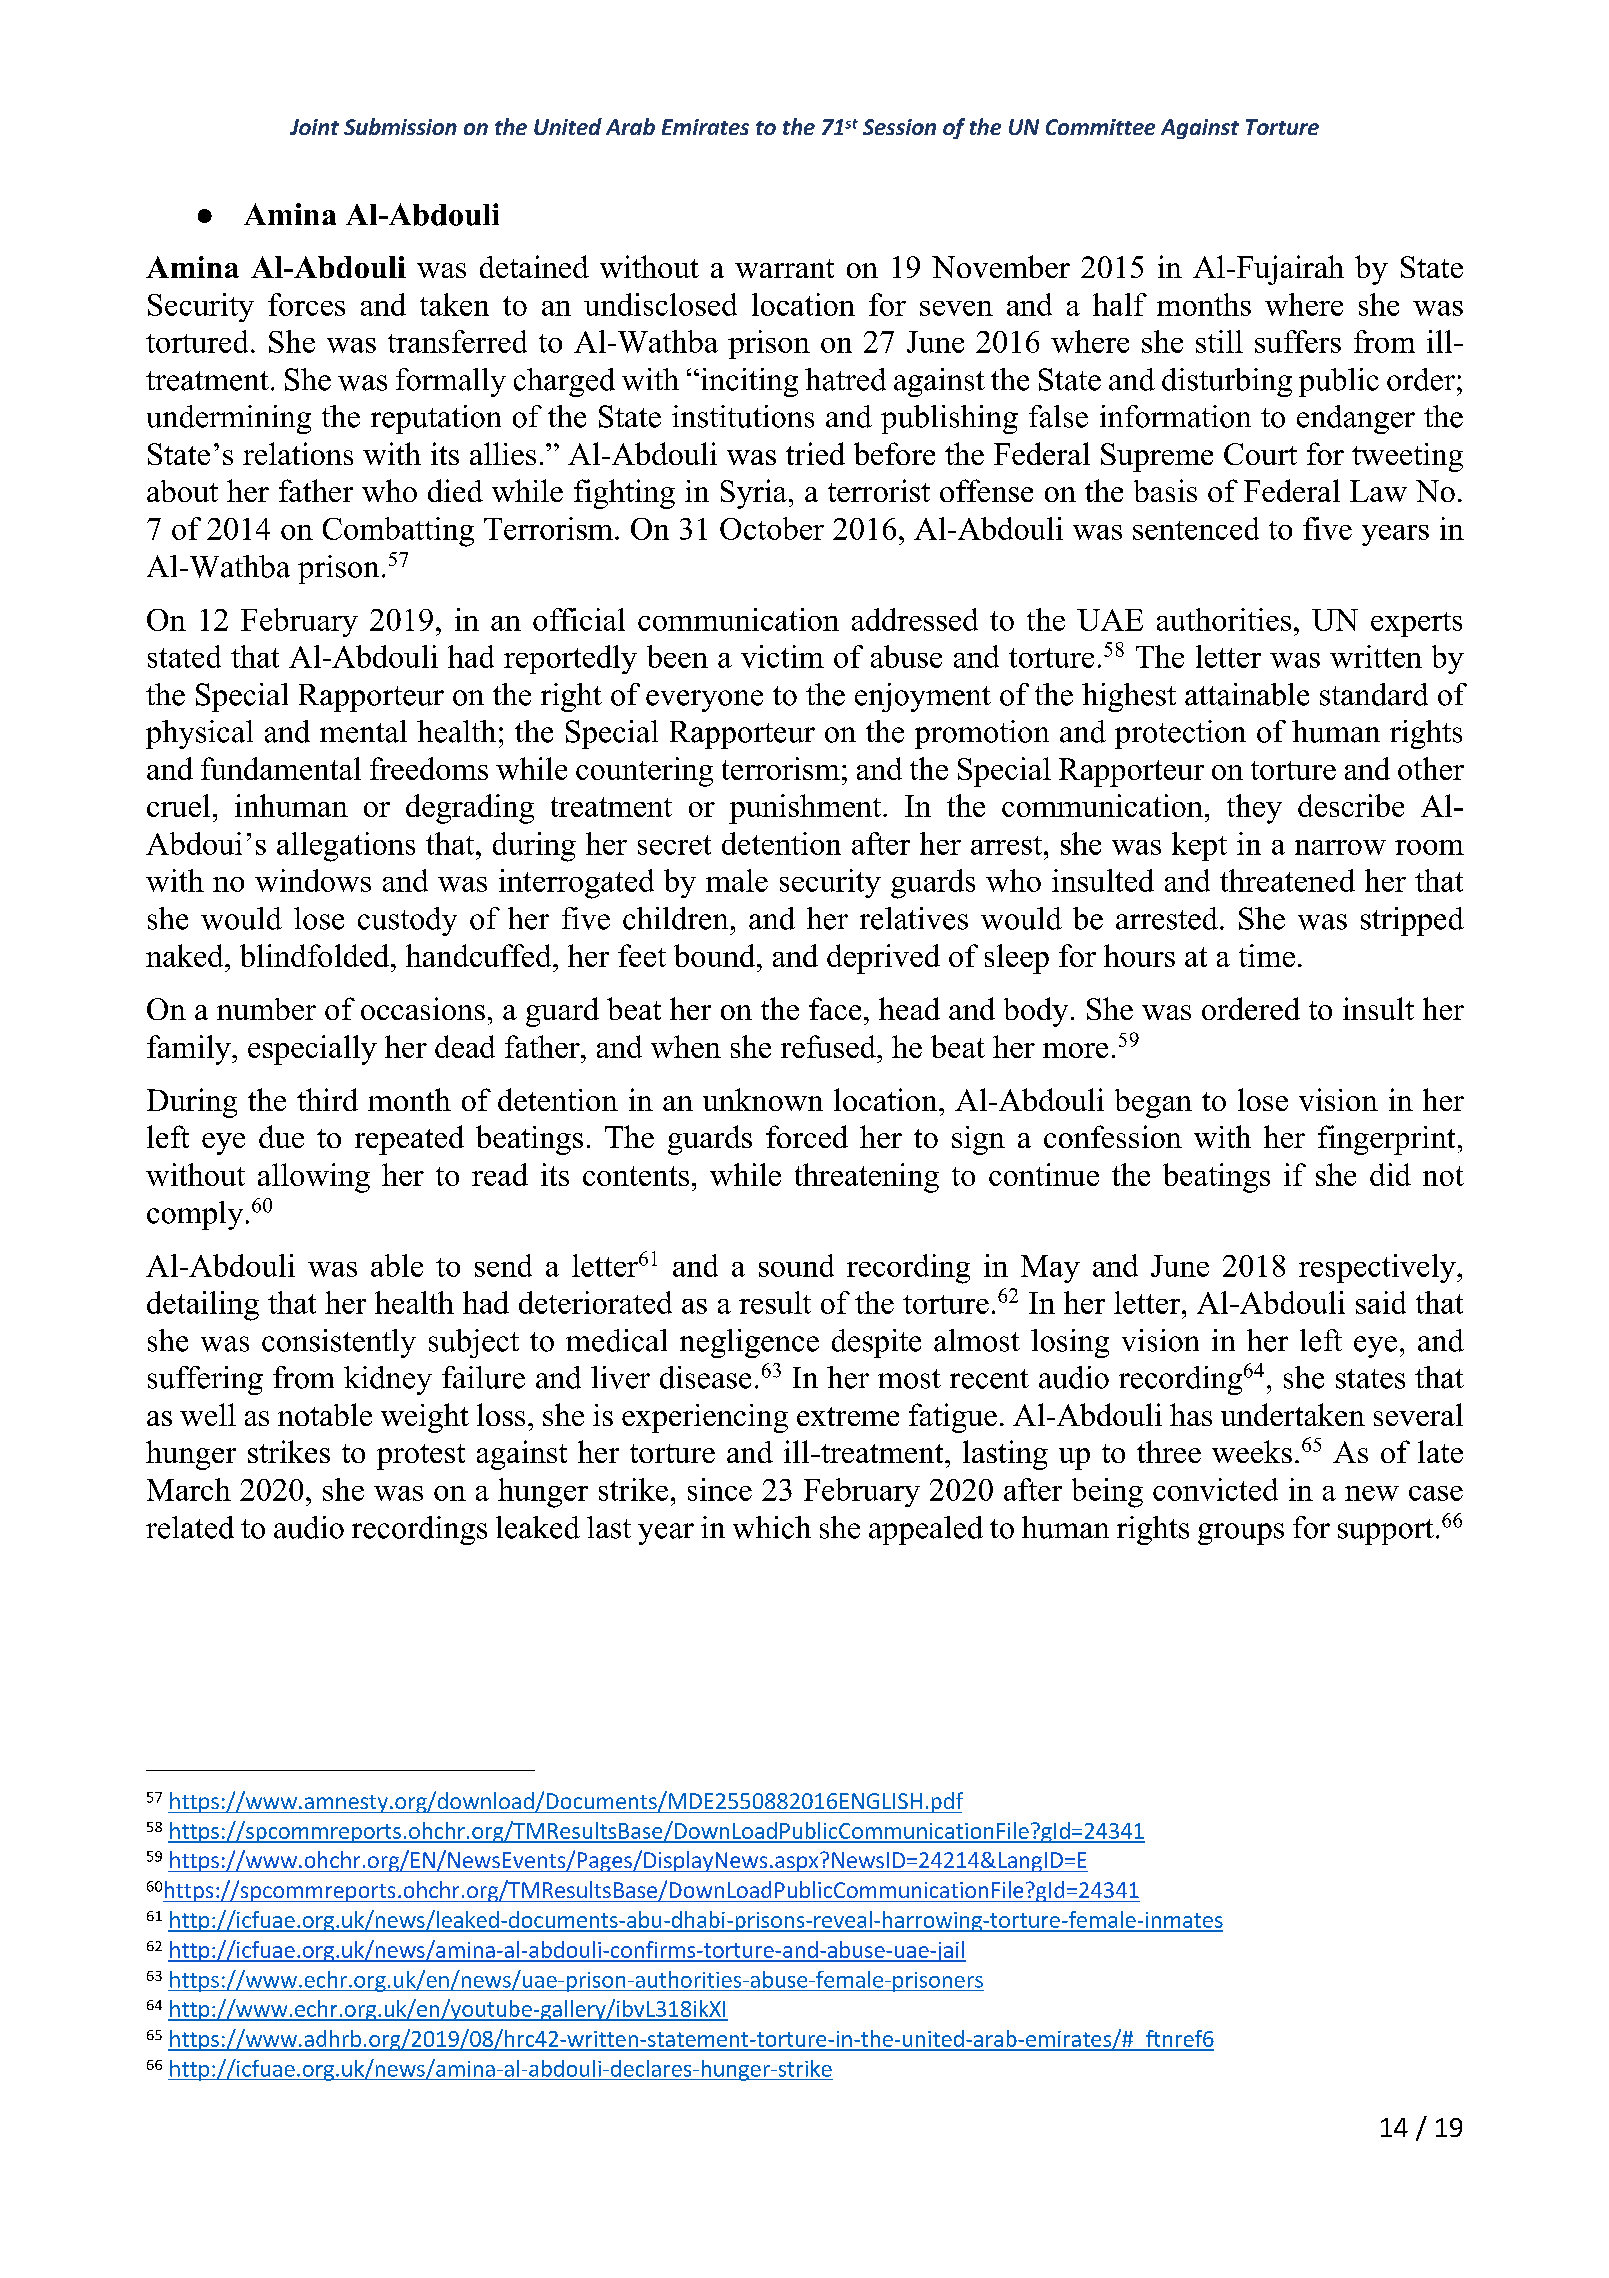 The image size is (1609, 2278). Describe the element at coordinates (815, 453) in the screenshot. I see `tried` at that location.
